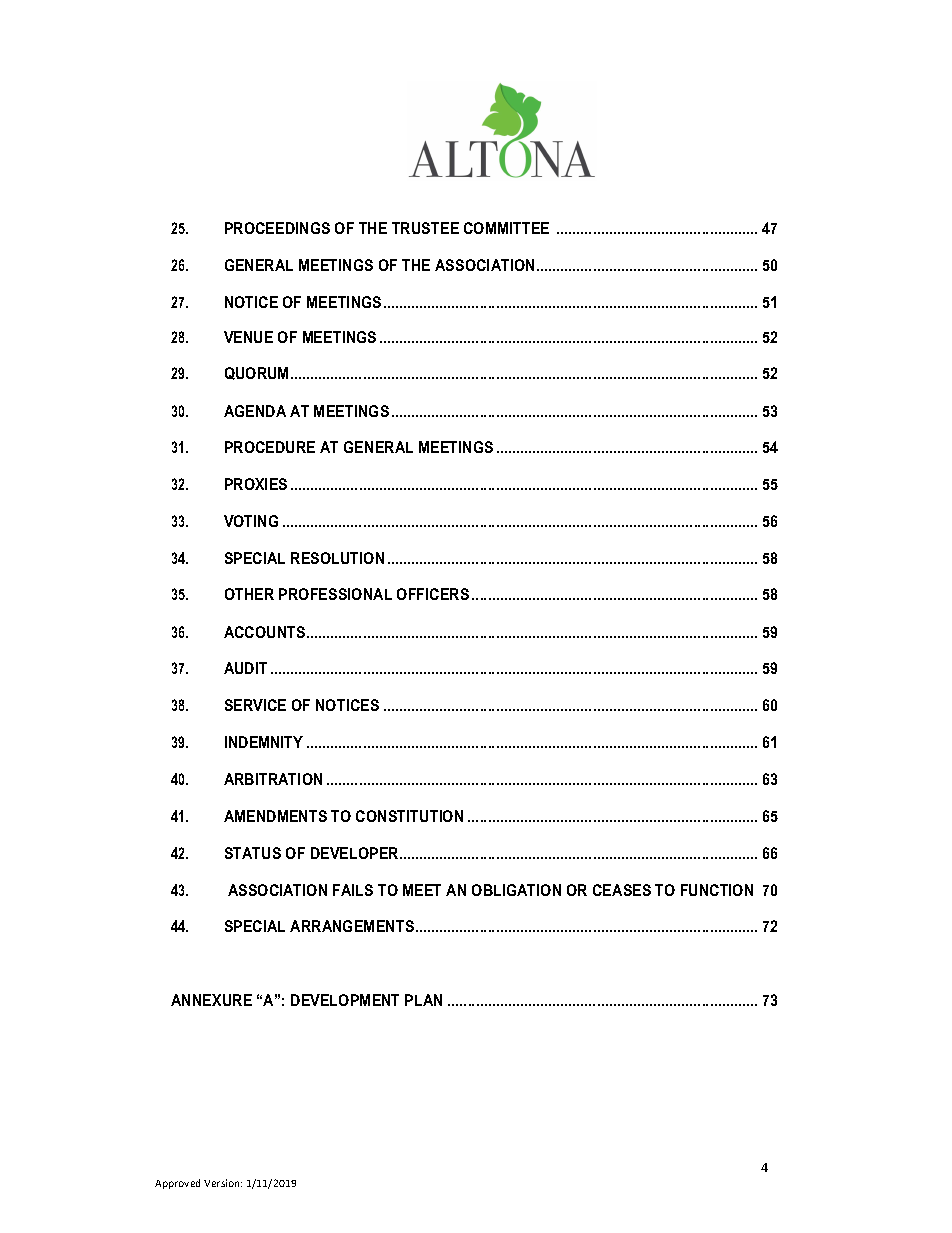  What do you see at coordinates (253, 853) in the screenshot?
I see `STATUS` at bounding box center [253, 853].
